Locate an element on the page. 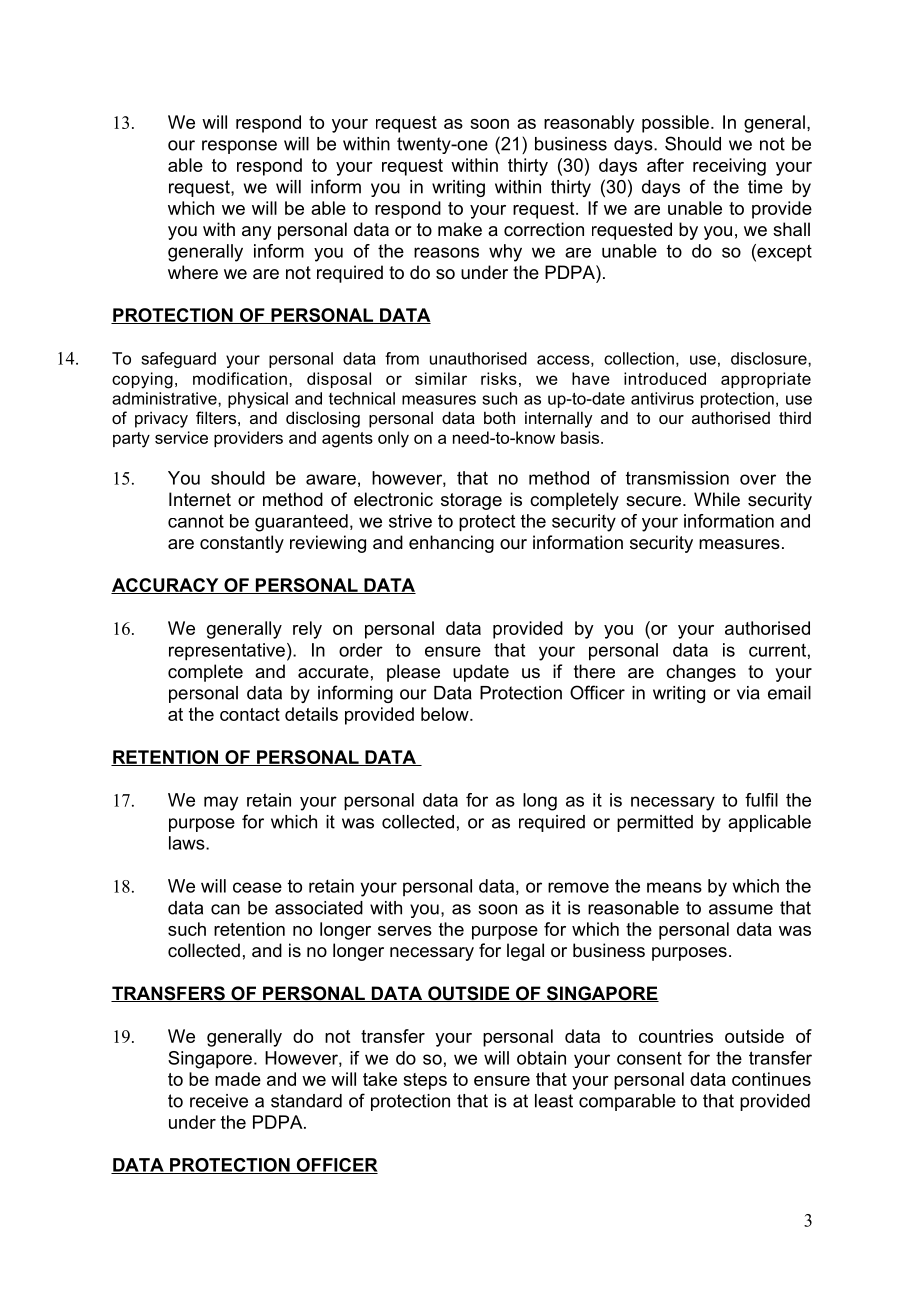 The width and height of the page is (924, 1308). response is located at coordinates (239, 147).
